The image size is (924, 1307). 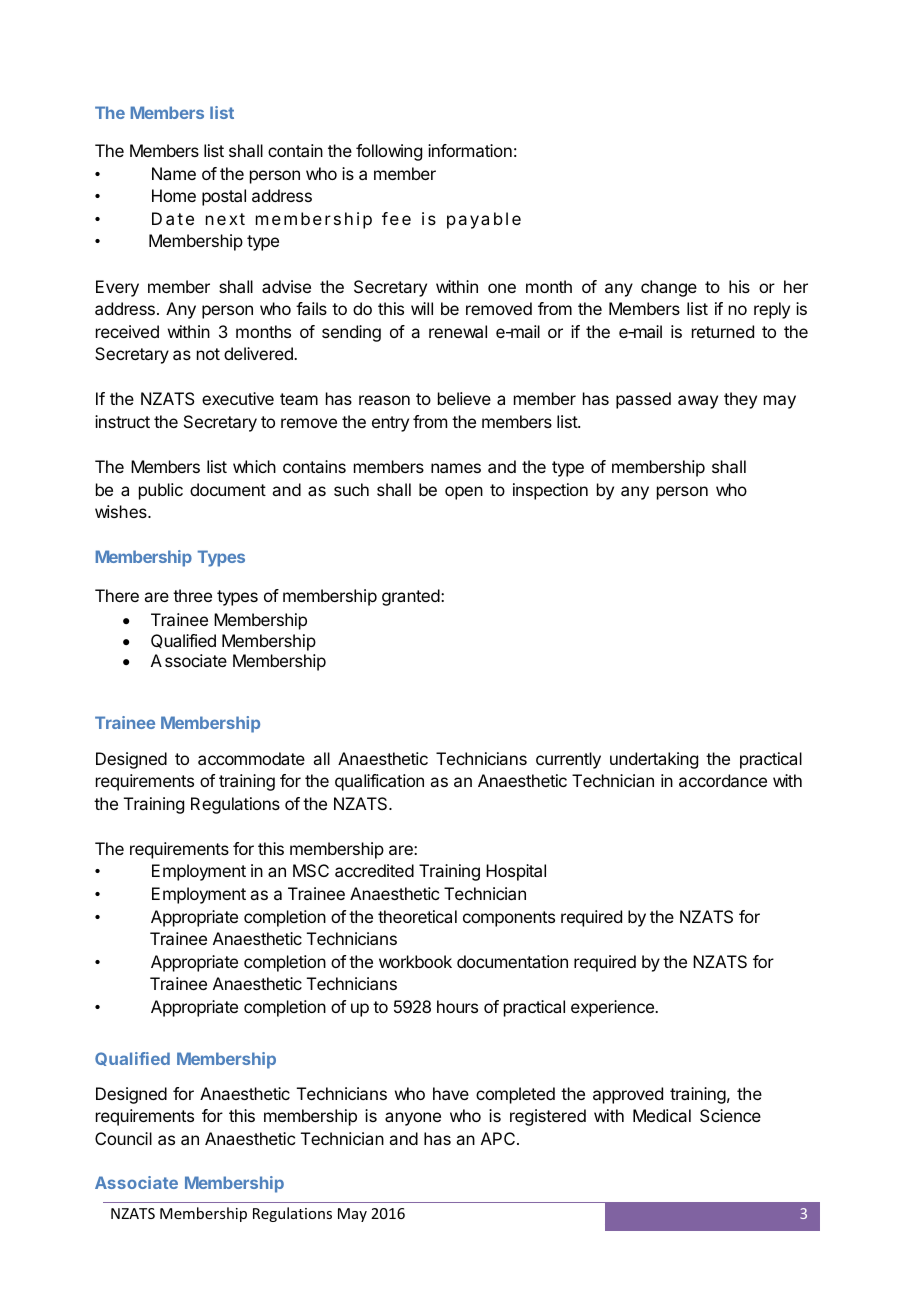 What do you see at coordinates (311, 870) in the document?
I see `MSC` at bounding box center [311, 870].
